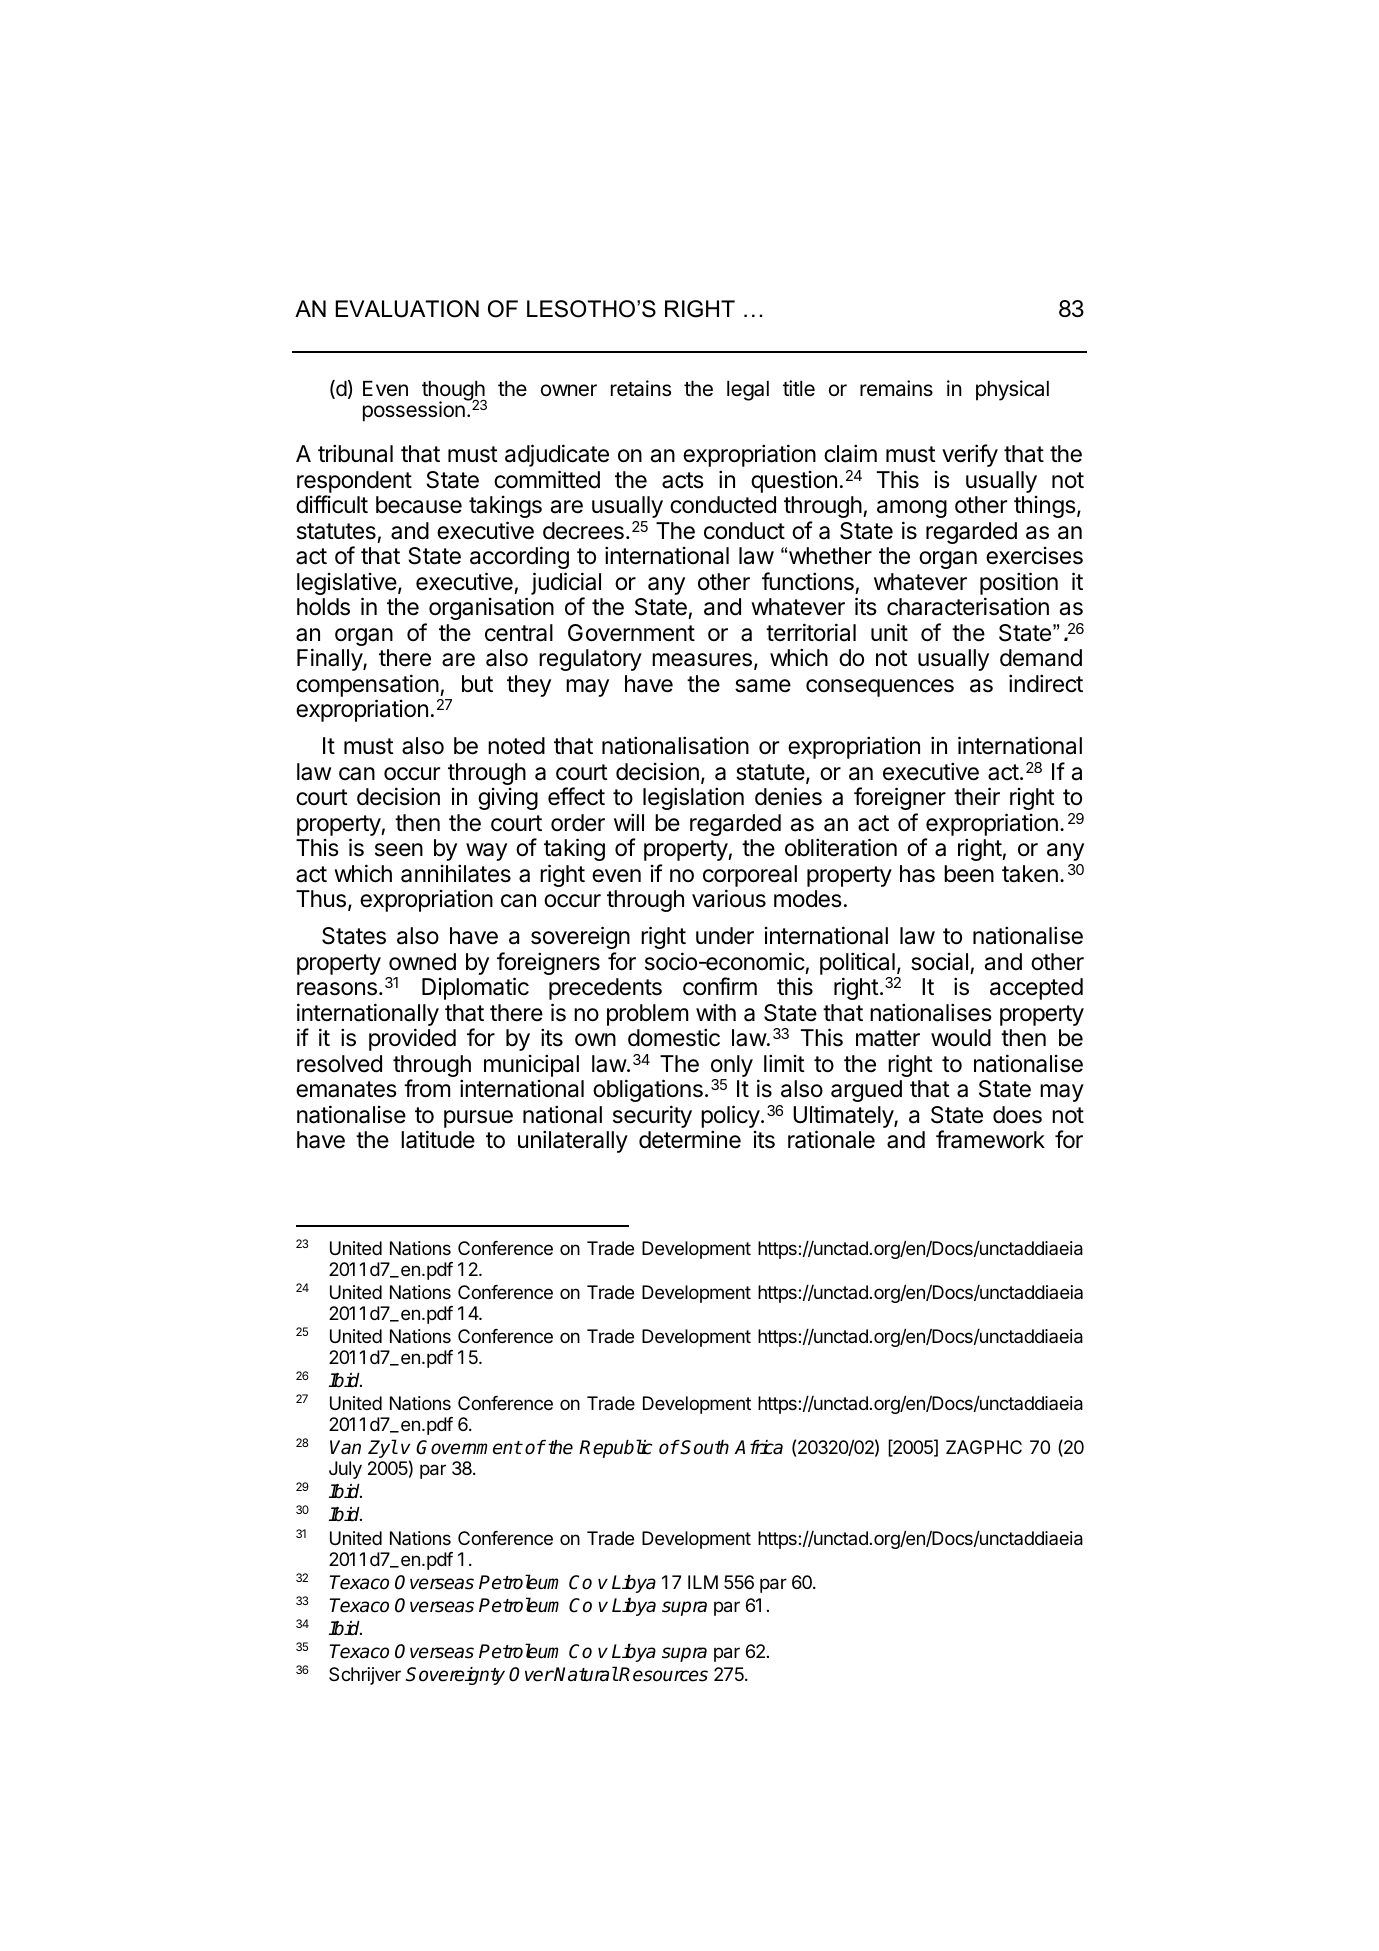  What do you see at coordinates (990, 1139) in the image?
I see `framework` at bounding box center [990, 1139].
